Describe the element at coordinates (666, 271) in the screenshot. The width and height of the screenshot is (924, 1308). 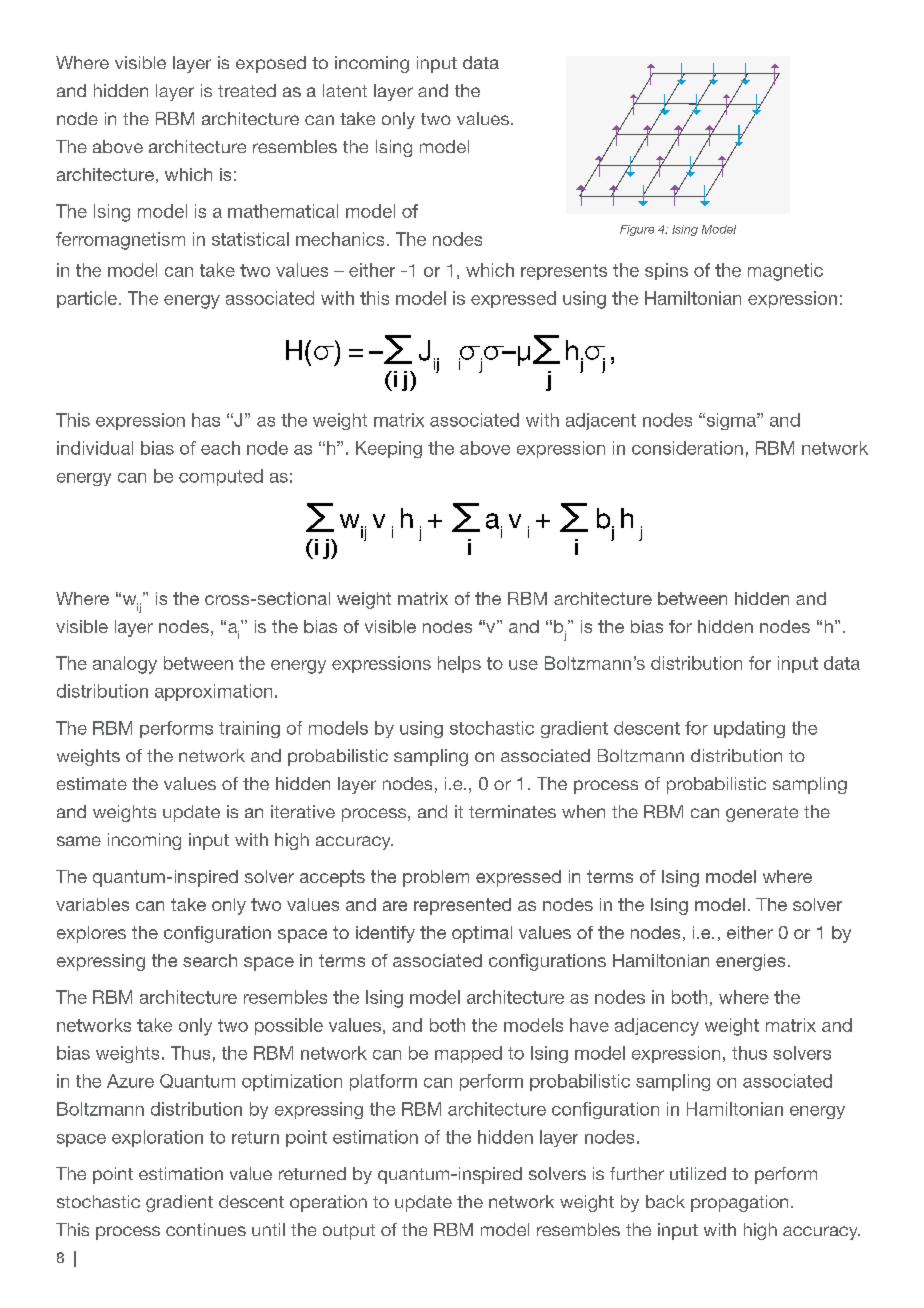
I see `spins` at that location.
